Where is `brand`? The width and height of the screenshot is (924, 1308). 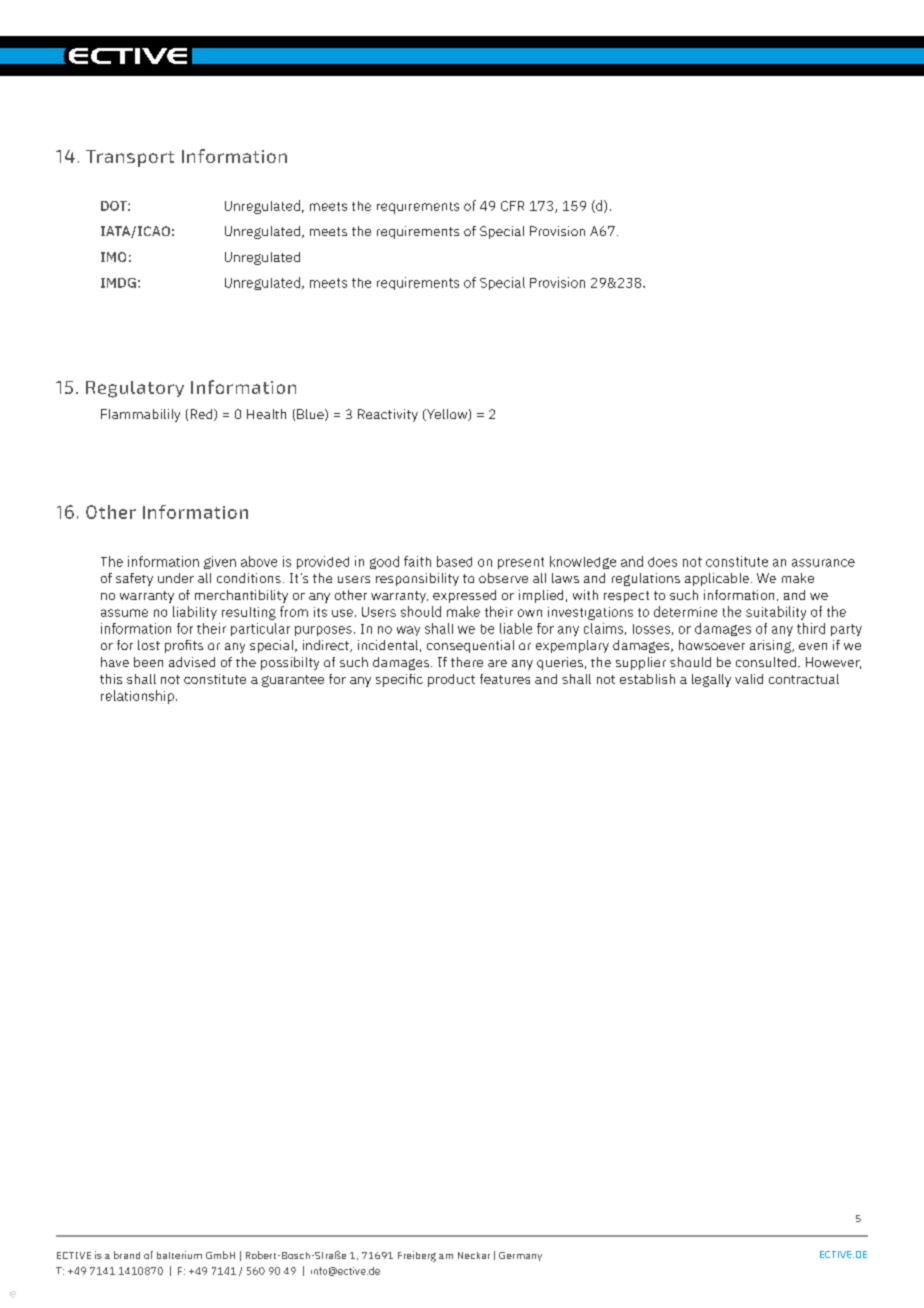 brand is located at coordinates (127, 1255).
